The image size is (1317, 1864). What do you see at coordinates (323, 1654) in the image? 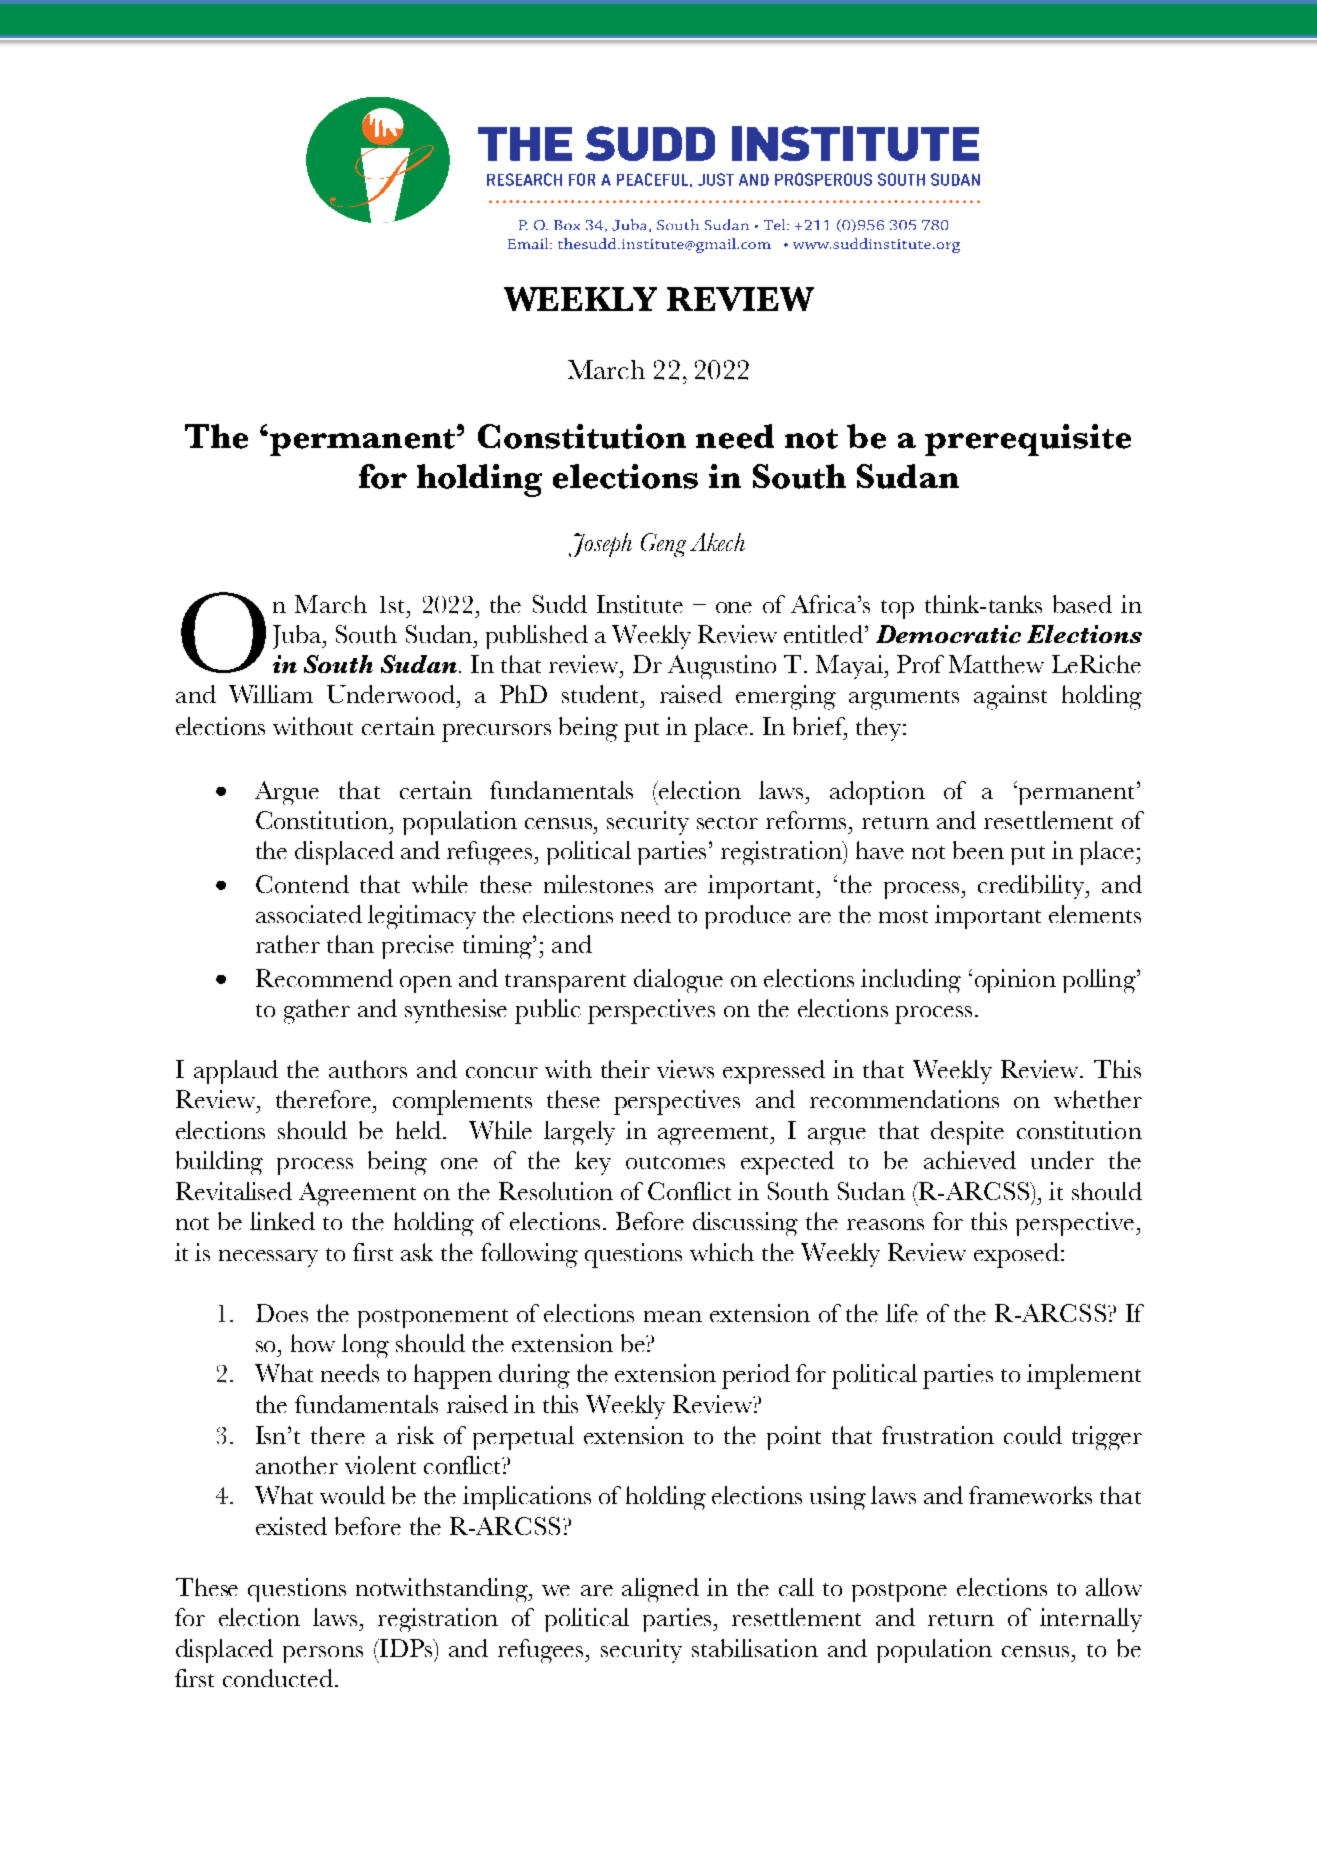
I see `persons` at bounding box center [323, 1654].
